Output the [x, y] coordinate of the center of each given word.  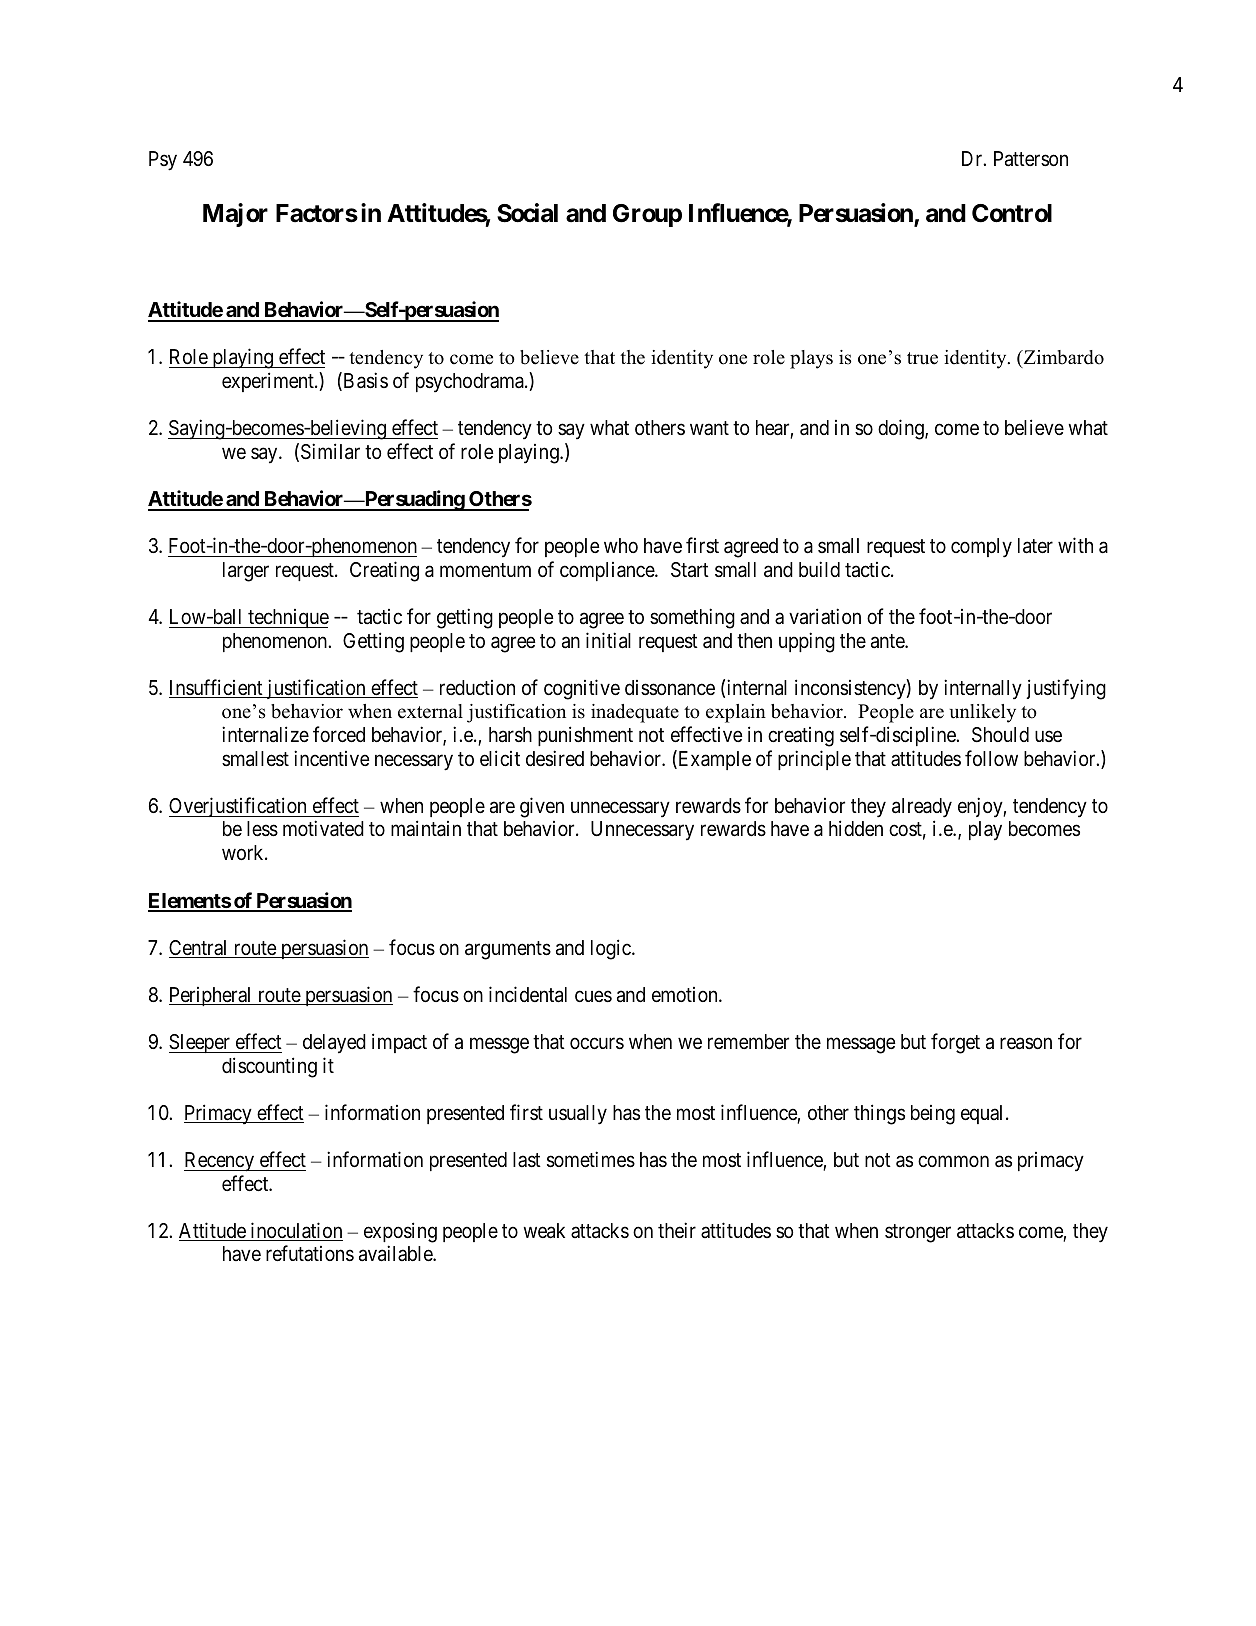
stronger [918, 1233]
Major [235, 215]
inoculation [295, 1231]
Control [1012, 213]
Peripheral [212, 996]
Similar [330, 451]
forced [339, 734]
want [709, 428]
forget [955, 1043]
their [677, 1230]
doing [902, 429]
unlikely [983, 713]
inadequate [635, 713]
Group [647, 215]
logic [612, 949]
